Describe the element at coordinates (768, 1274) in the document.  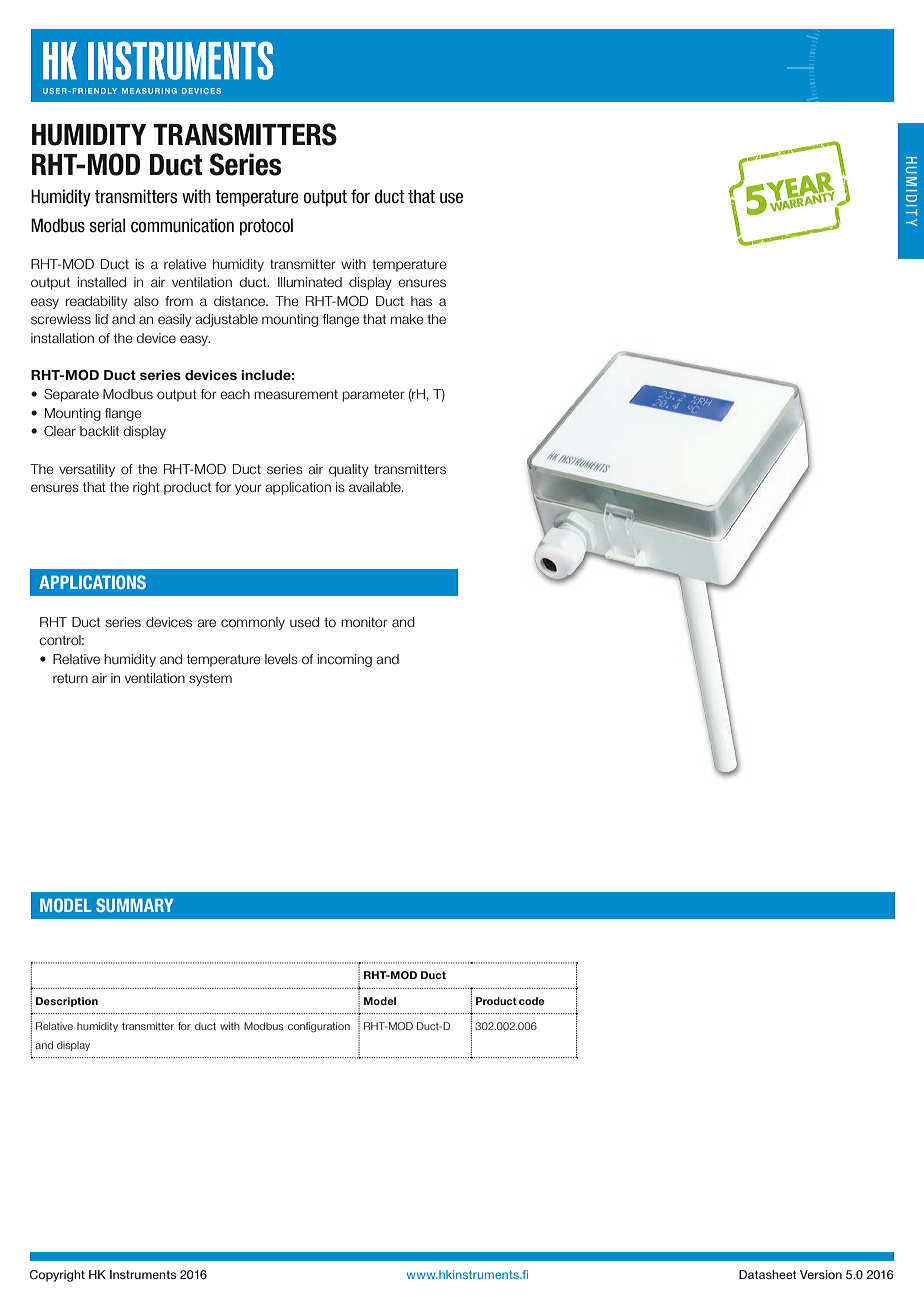
I see `Datasheet` at that location.
